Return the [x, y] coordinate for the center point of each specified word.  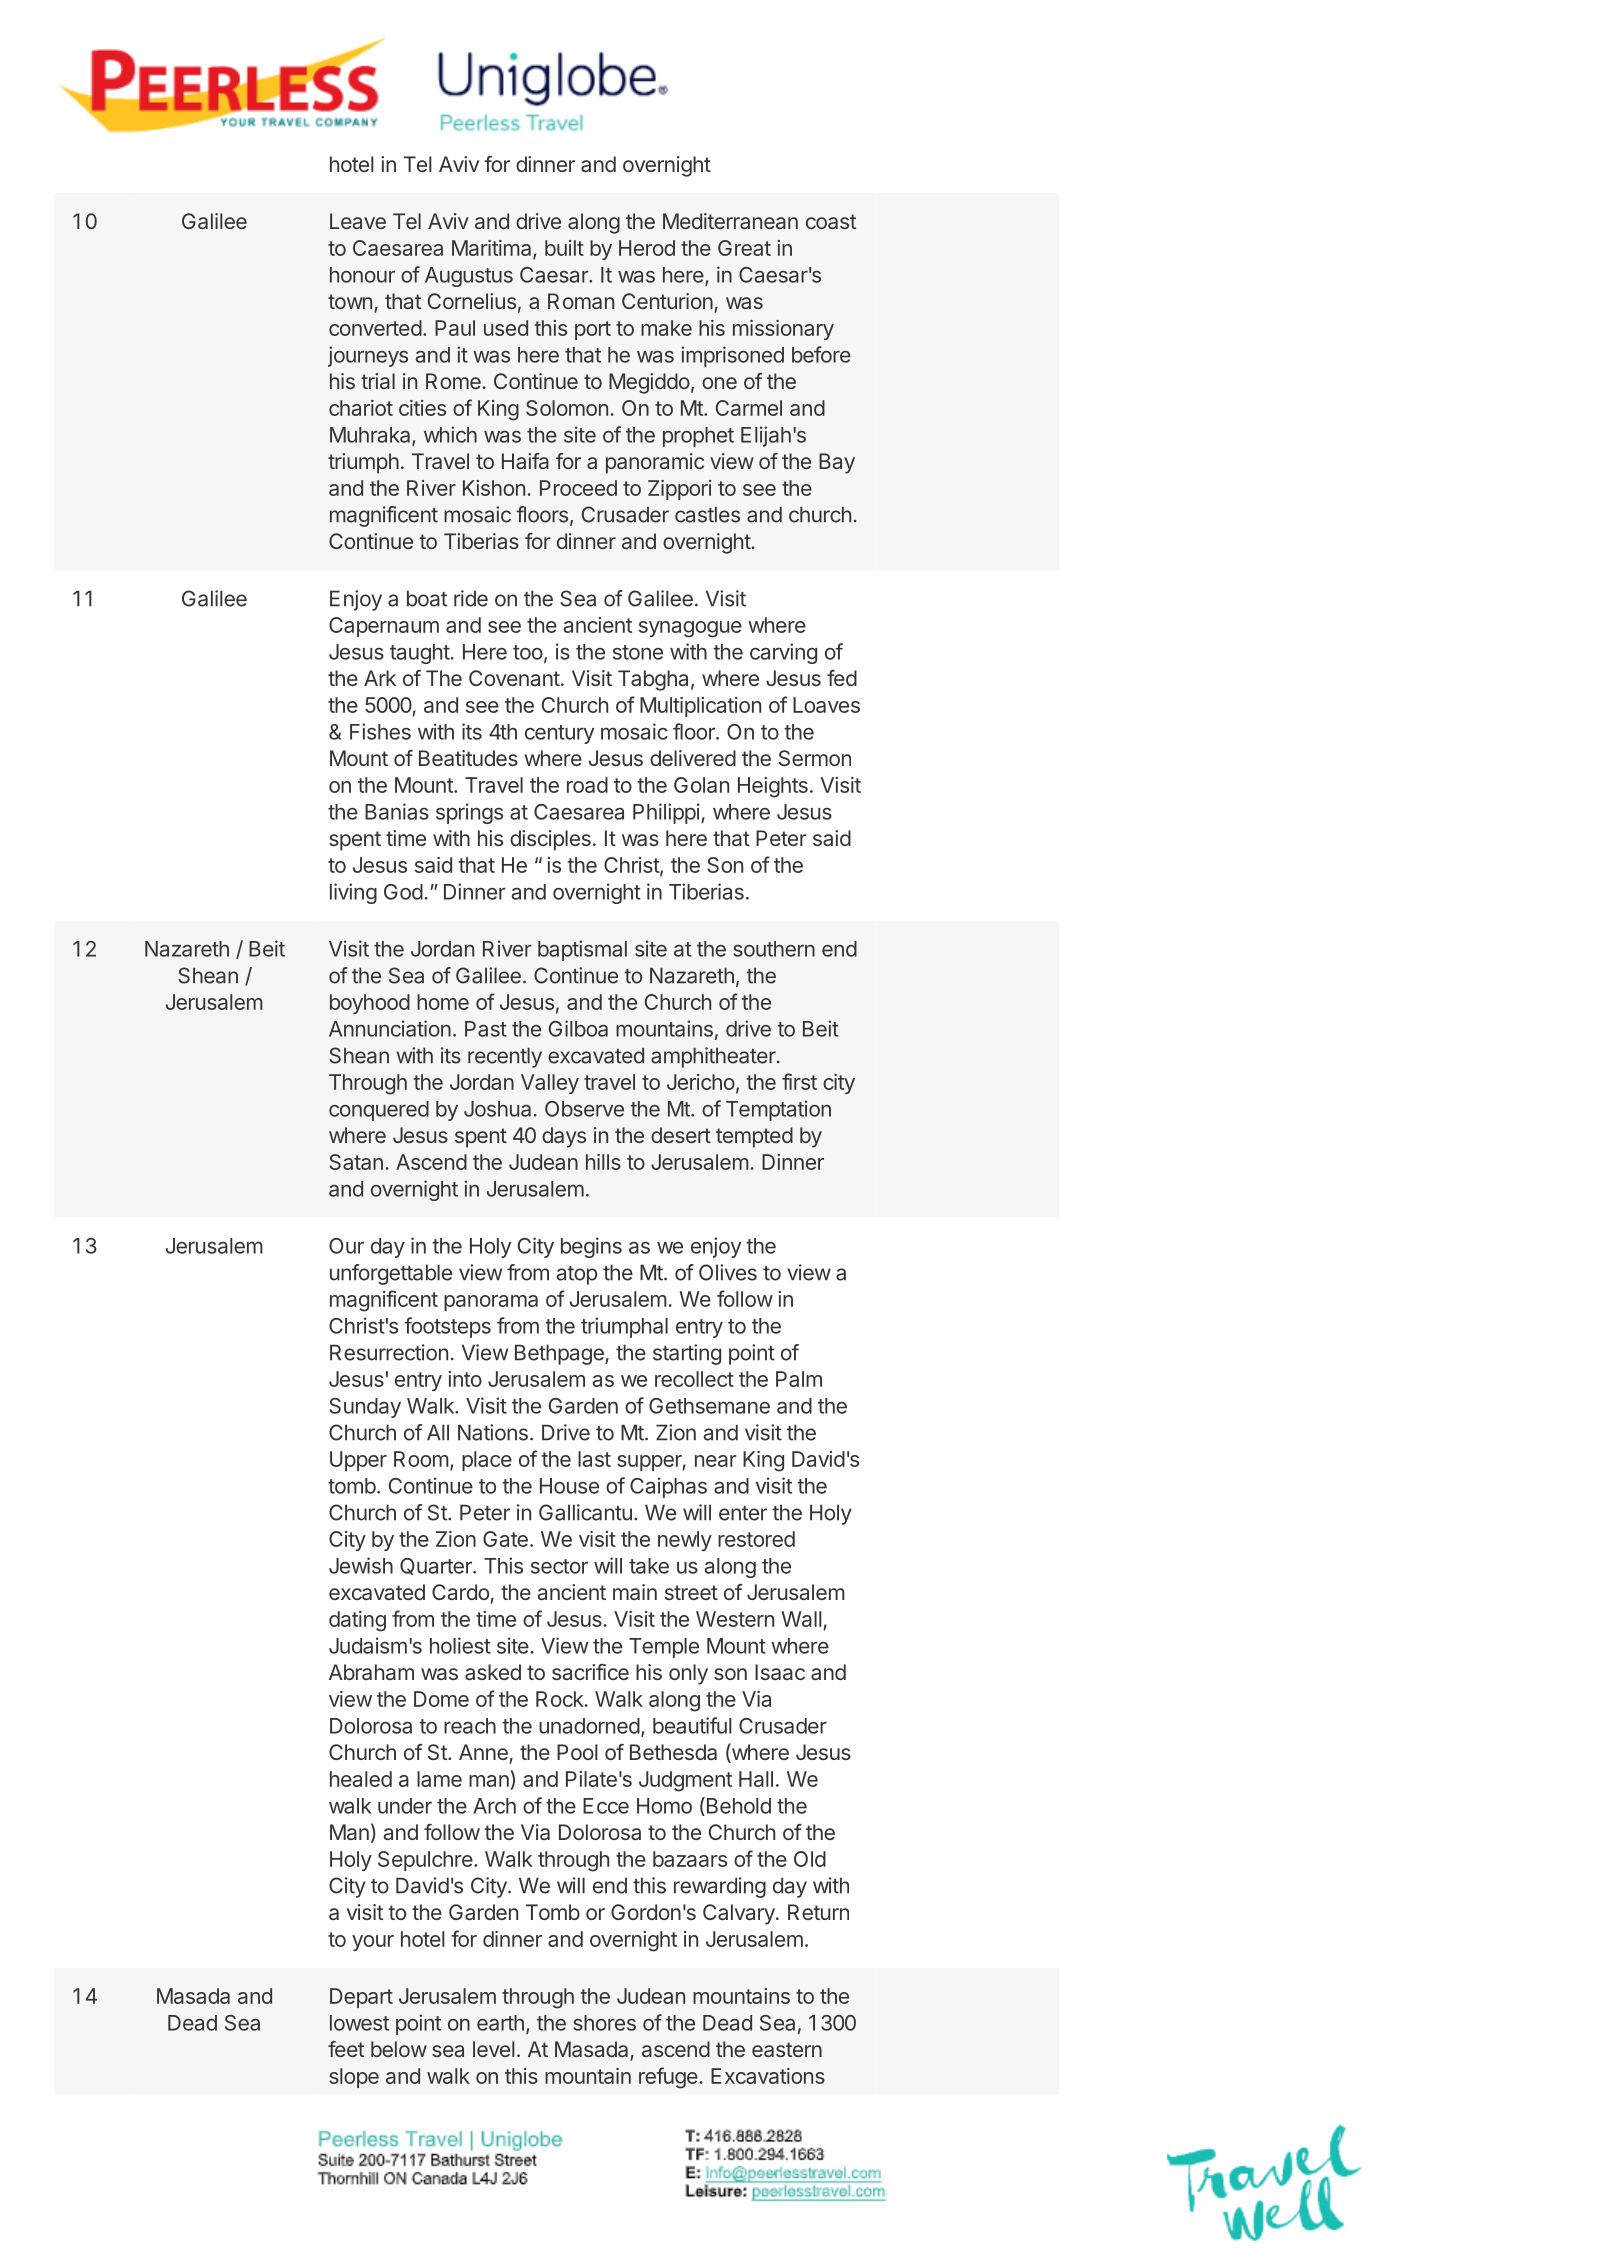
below [399, 2049]
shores [604, 2023]
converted [375, 328]
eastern [787, 2049]
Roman [581, 301]
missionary [783, 330]
